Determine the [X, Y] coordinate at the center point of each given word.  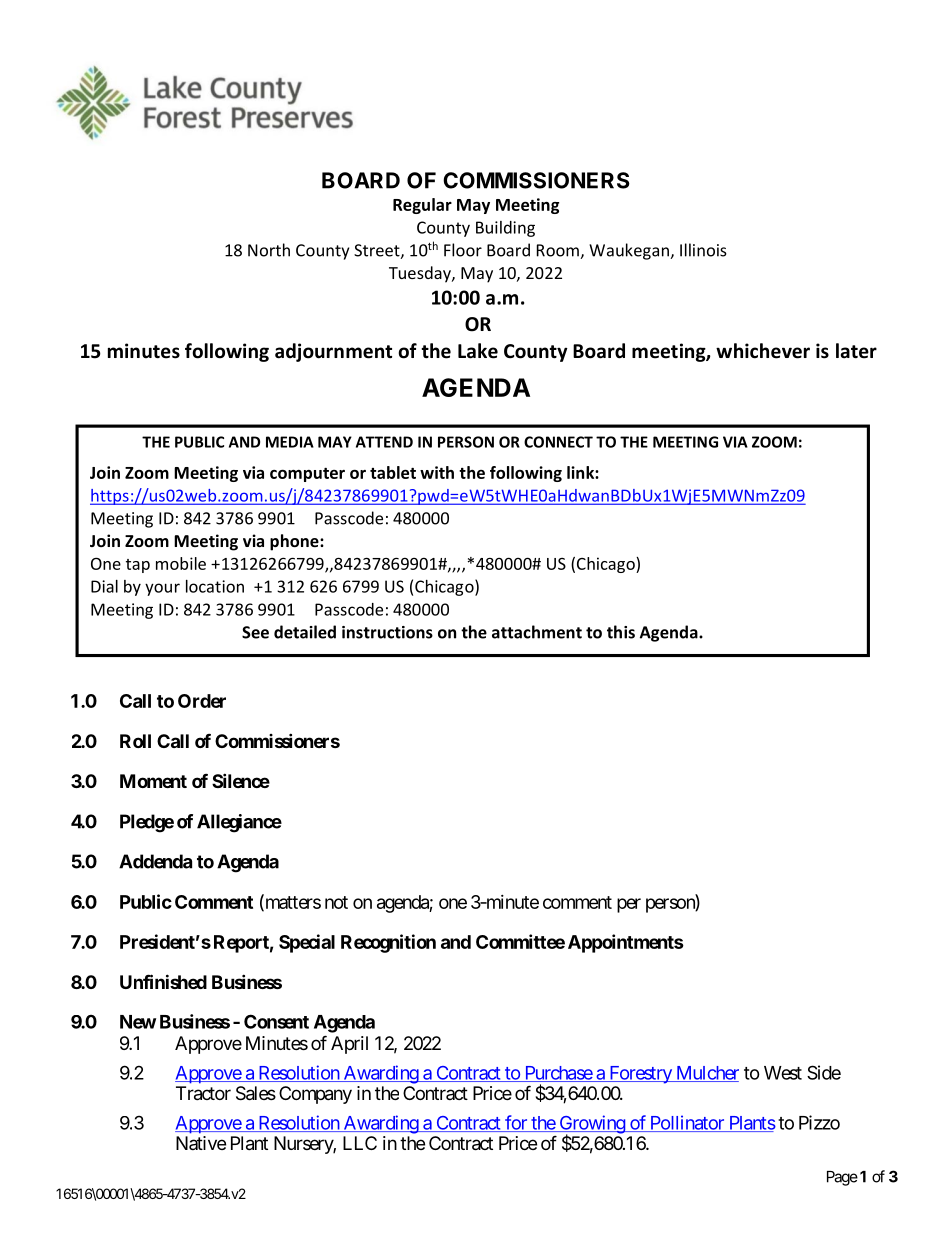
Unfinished [163, 981]
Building [505, 229]
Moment [153, 781]
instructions [387, 632]
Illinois [703, 250]
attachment [537, 632]
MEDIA [290, 442]
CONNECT [558, 442]
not [336, 902]
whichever [763, 351]
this [621, 632]
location [215, 586]
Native [201, 1143]
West [783, 1073]
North [269, 250]
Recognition [388, 943]
